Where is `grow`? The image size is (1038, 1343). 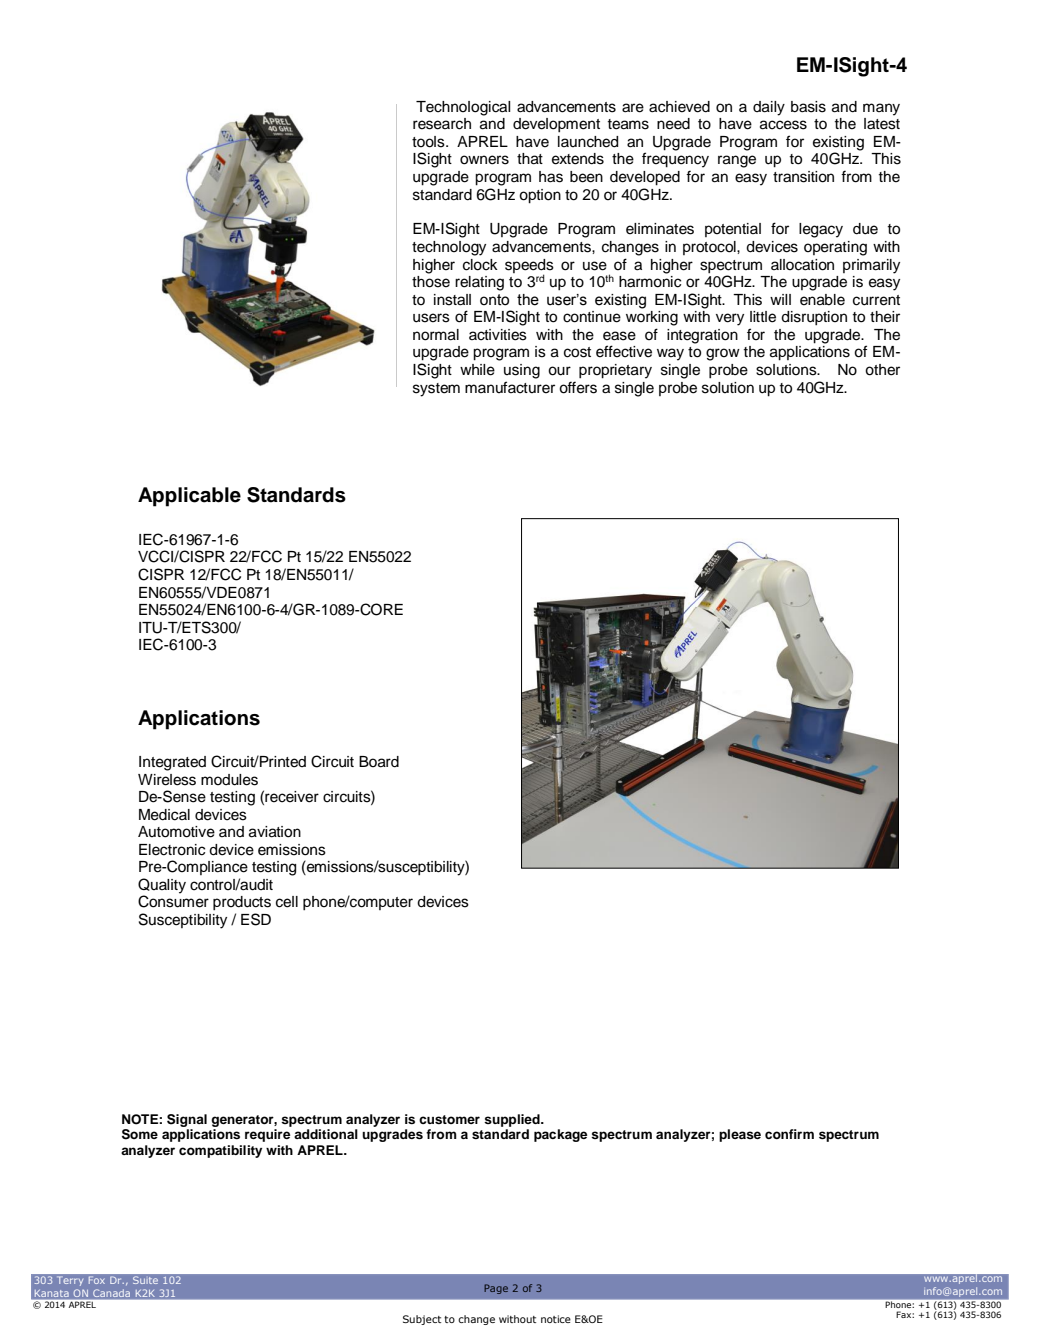 grow is located at coordinates (723, 354).
